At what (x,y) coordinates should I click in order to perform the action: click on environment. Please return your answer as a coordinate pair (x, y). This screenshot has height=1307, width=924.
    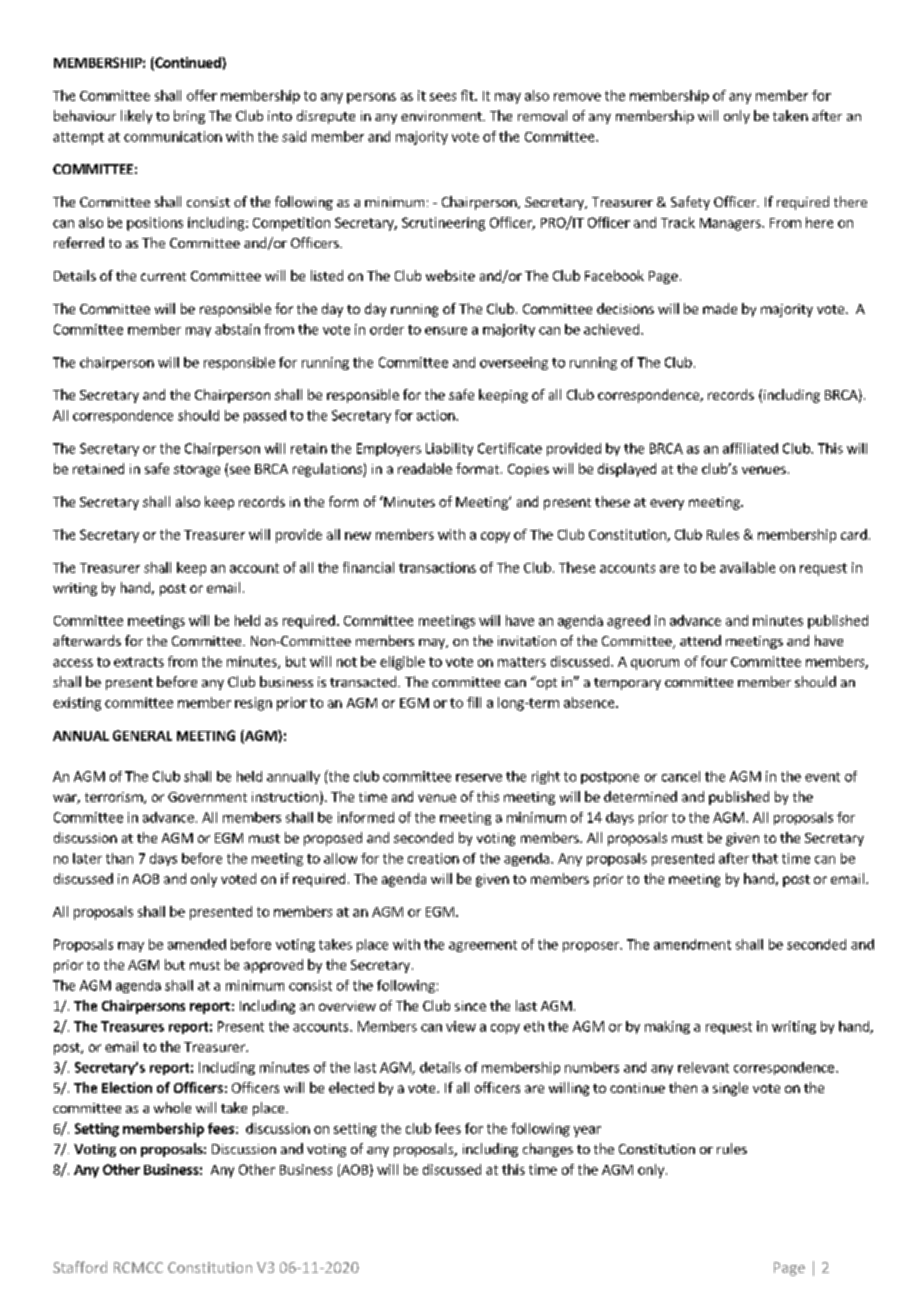
    Looking at the image, I should click on (442, 116).
